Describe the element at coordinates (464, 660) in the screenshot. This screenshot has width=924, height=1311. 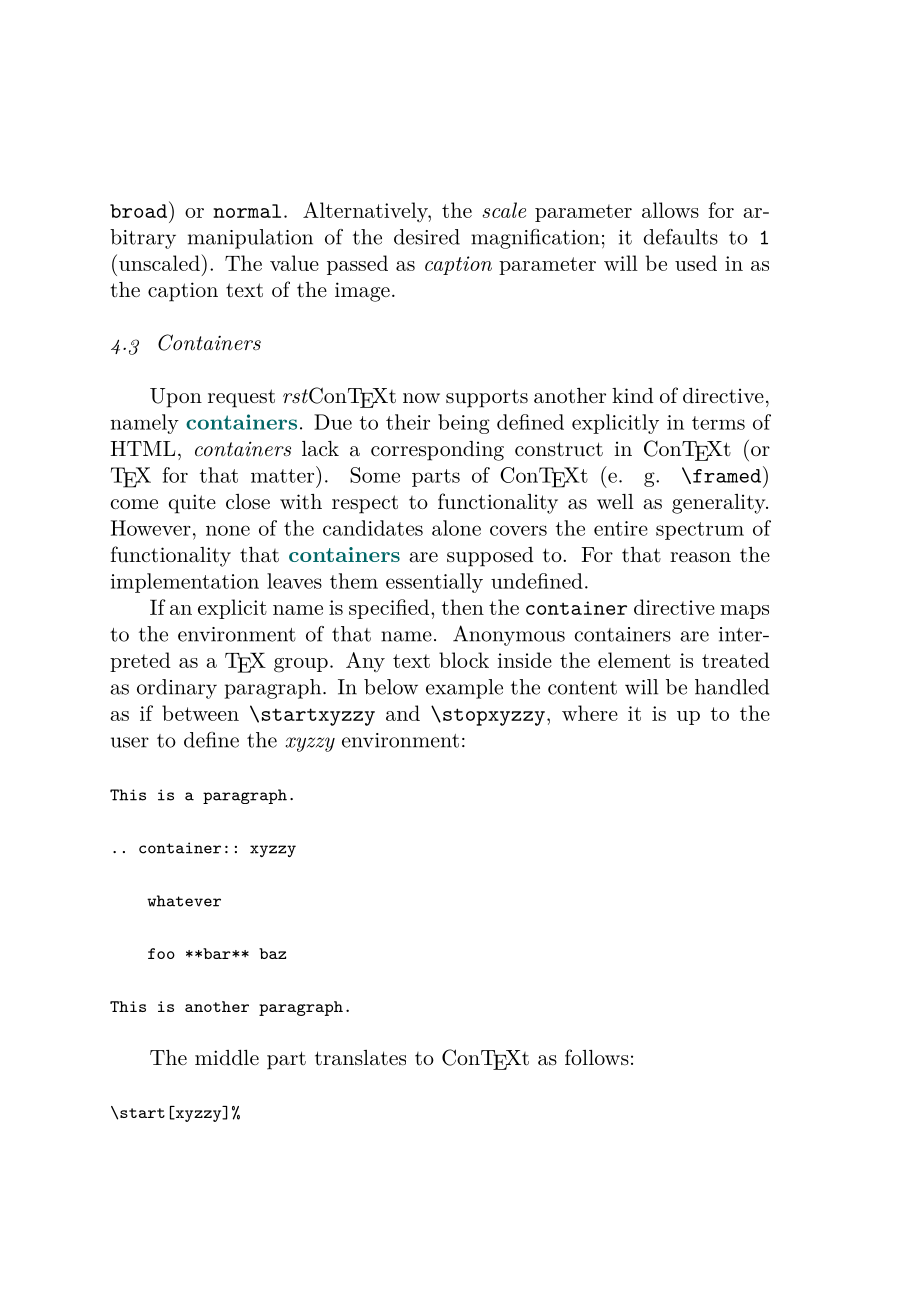
I see `block` at that location.
